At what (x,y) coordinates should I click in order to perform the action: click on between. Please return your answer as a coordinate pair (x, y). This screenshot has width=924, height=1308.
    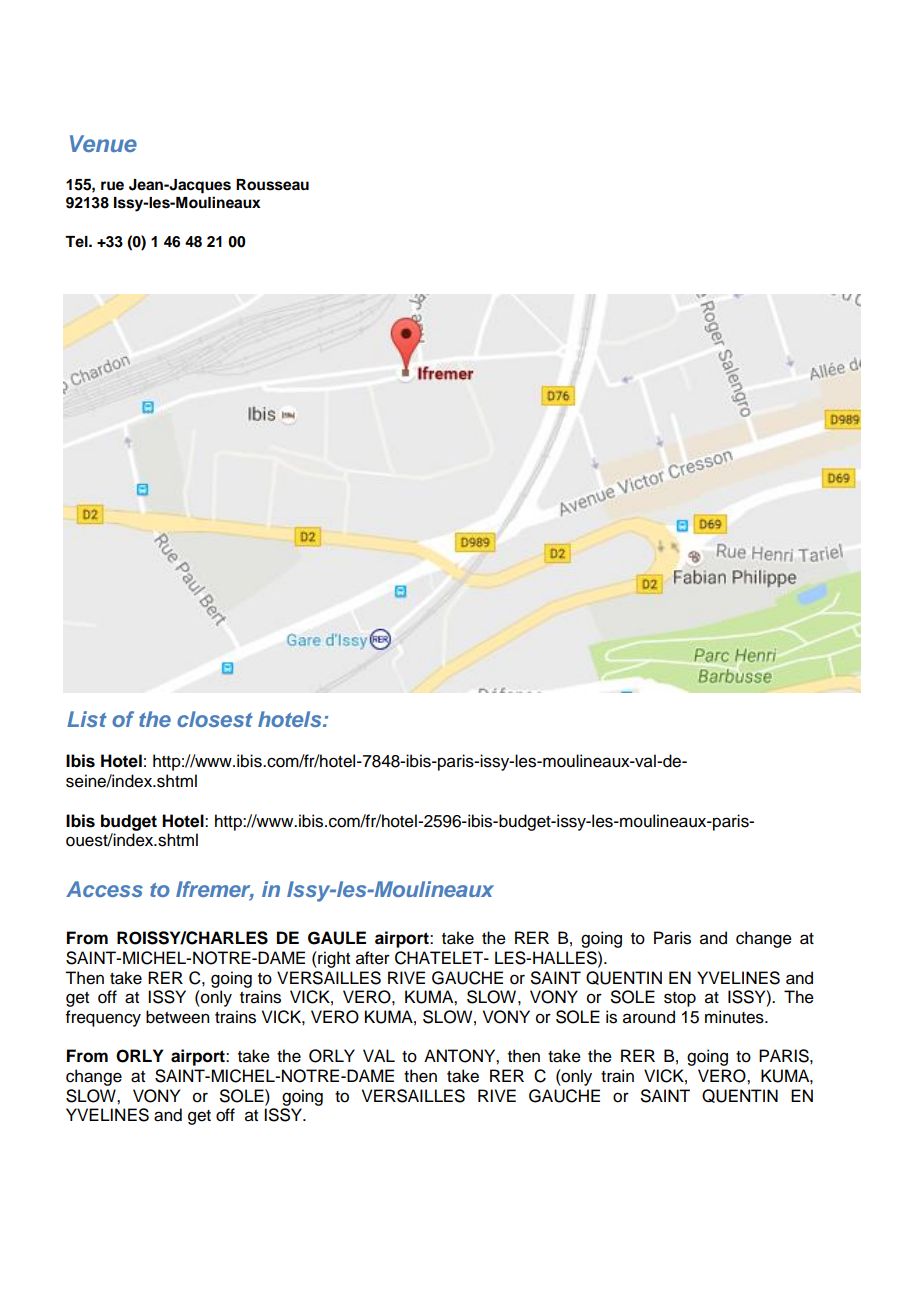
    Looking at the image, I should click on (177, 1017).
